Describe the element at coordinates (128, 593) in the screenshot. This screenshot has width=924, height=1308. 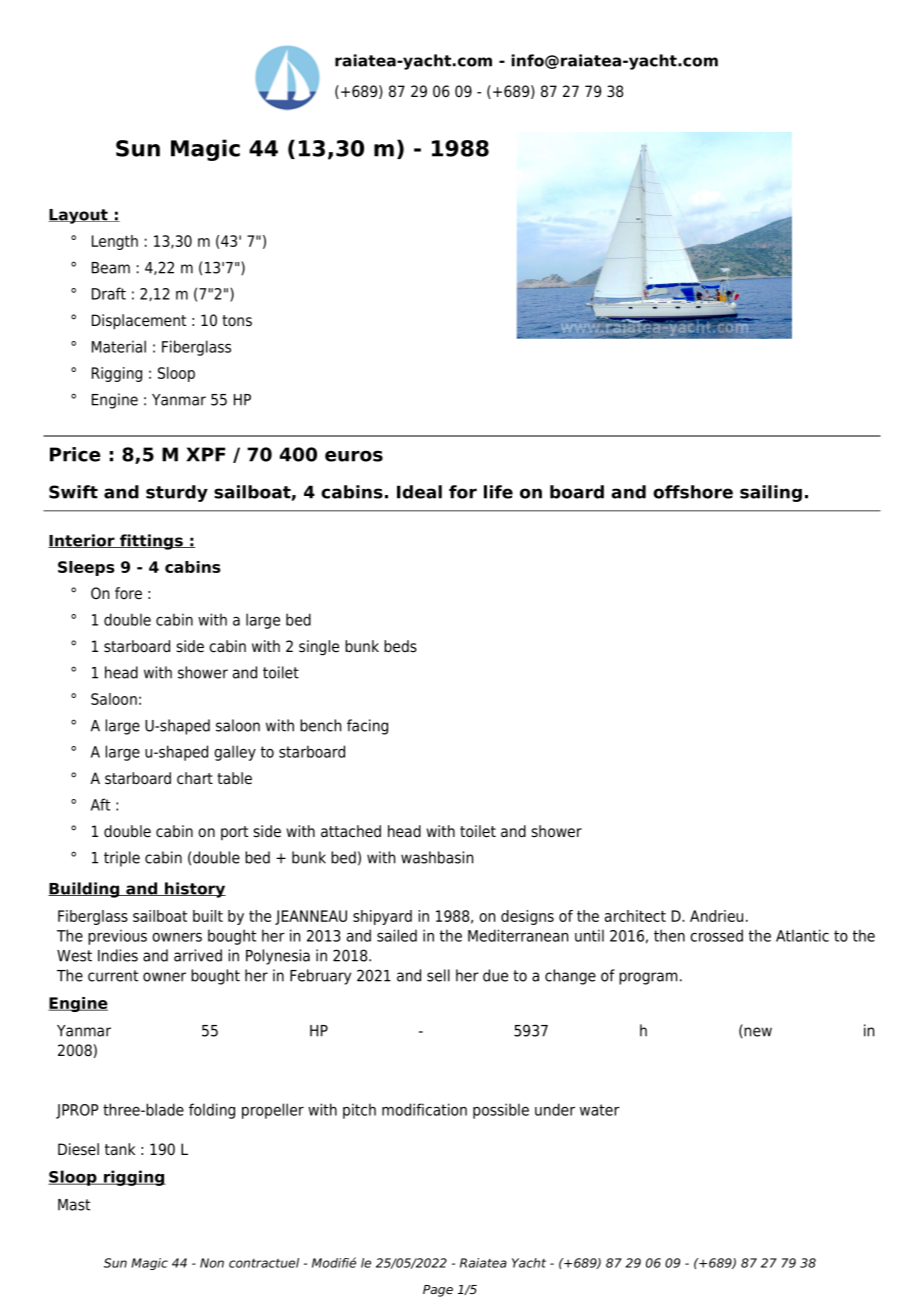
I see `fore` at that location.
